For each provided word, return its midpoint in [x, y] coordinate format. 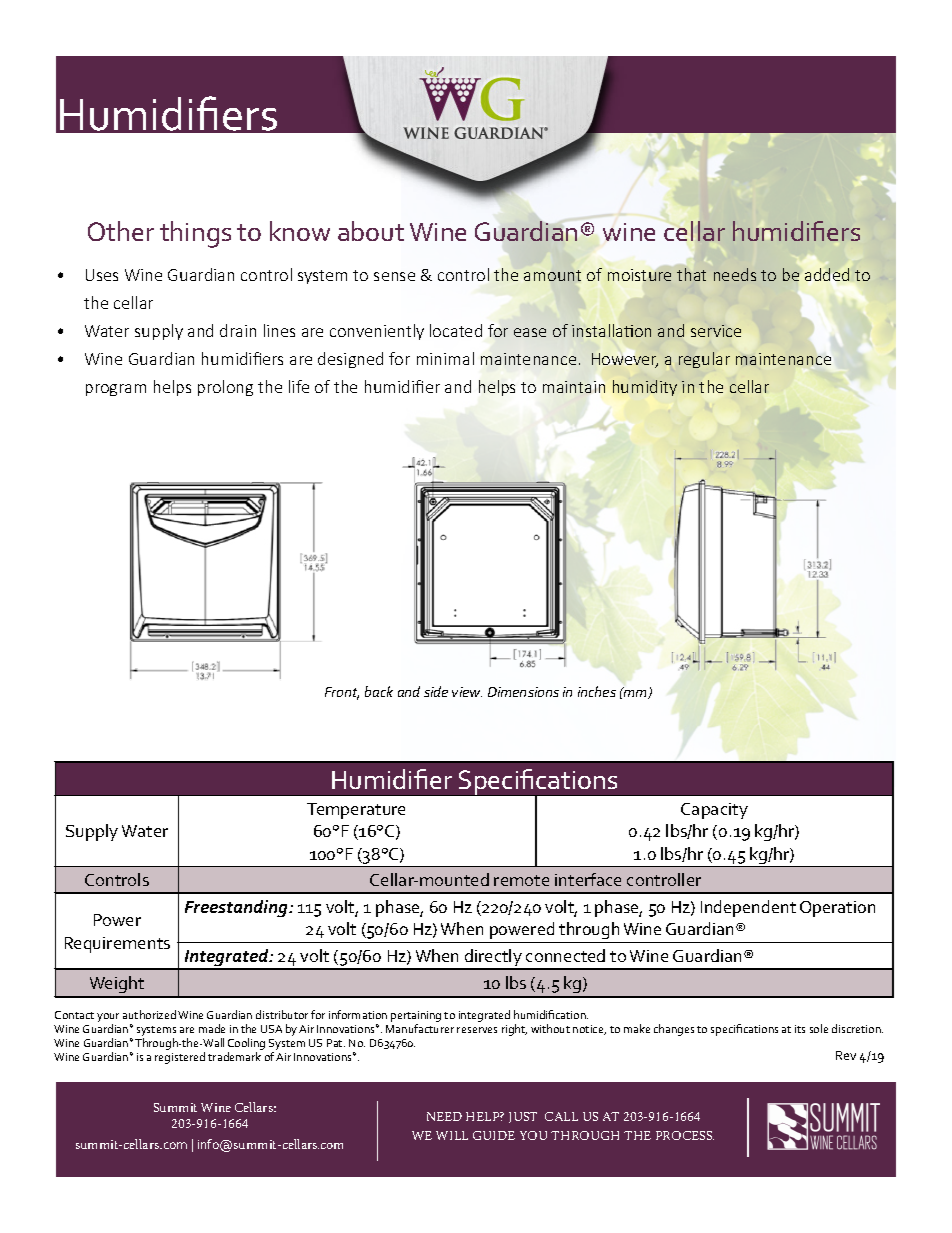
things [195, 234]
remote [521, 880]
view [467, 692]
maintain [574, 387]
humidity [645, 388]
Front [342, 693]
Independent [748, 908]
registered [180, 1058]
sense [394, 276]
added [827, 274]
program [116, 390]
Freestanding [237, 908]
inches [597, 691]
